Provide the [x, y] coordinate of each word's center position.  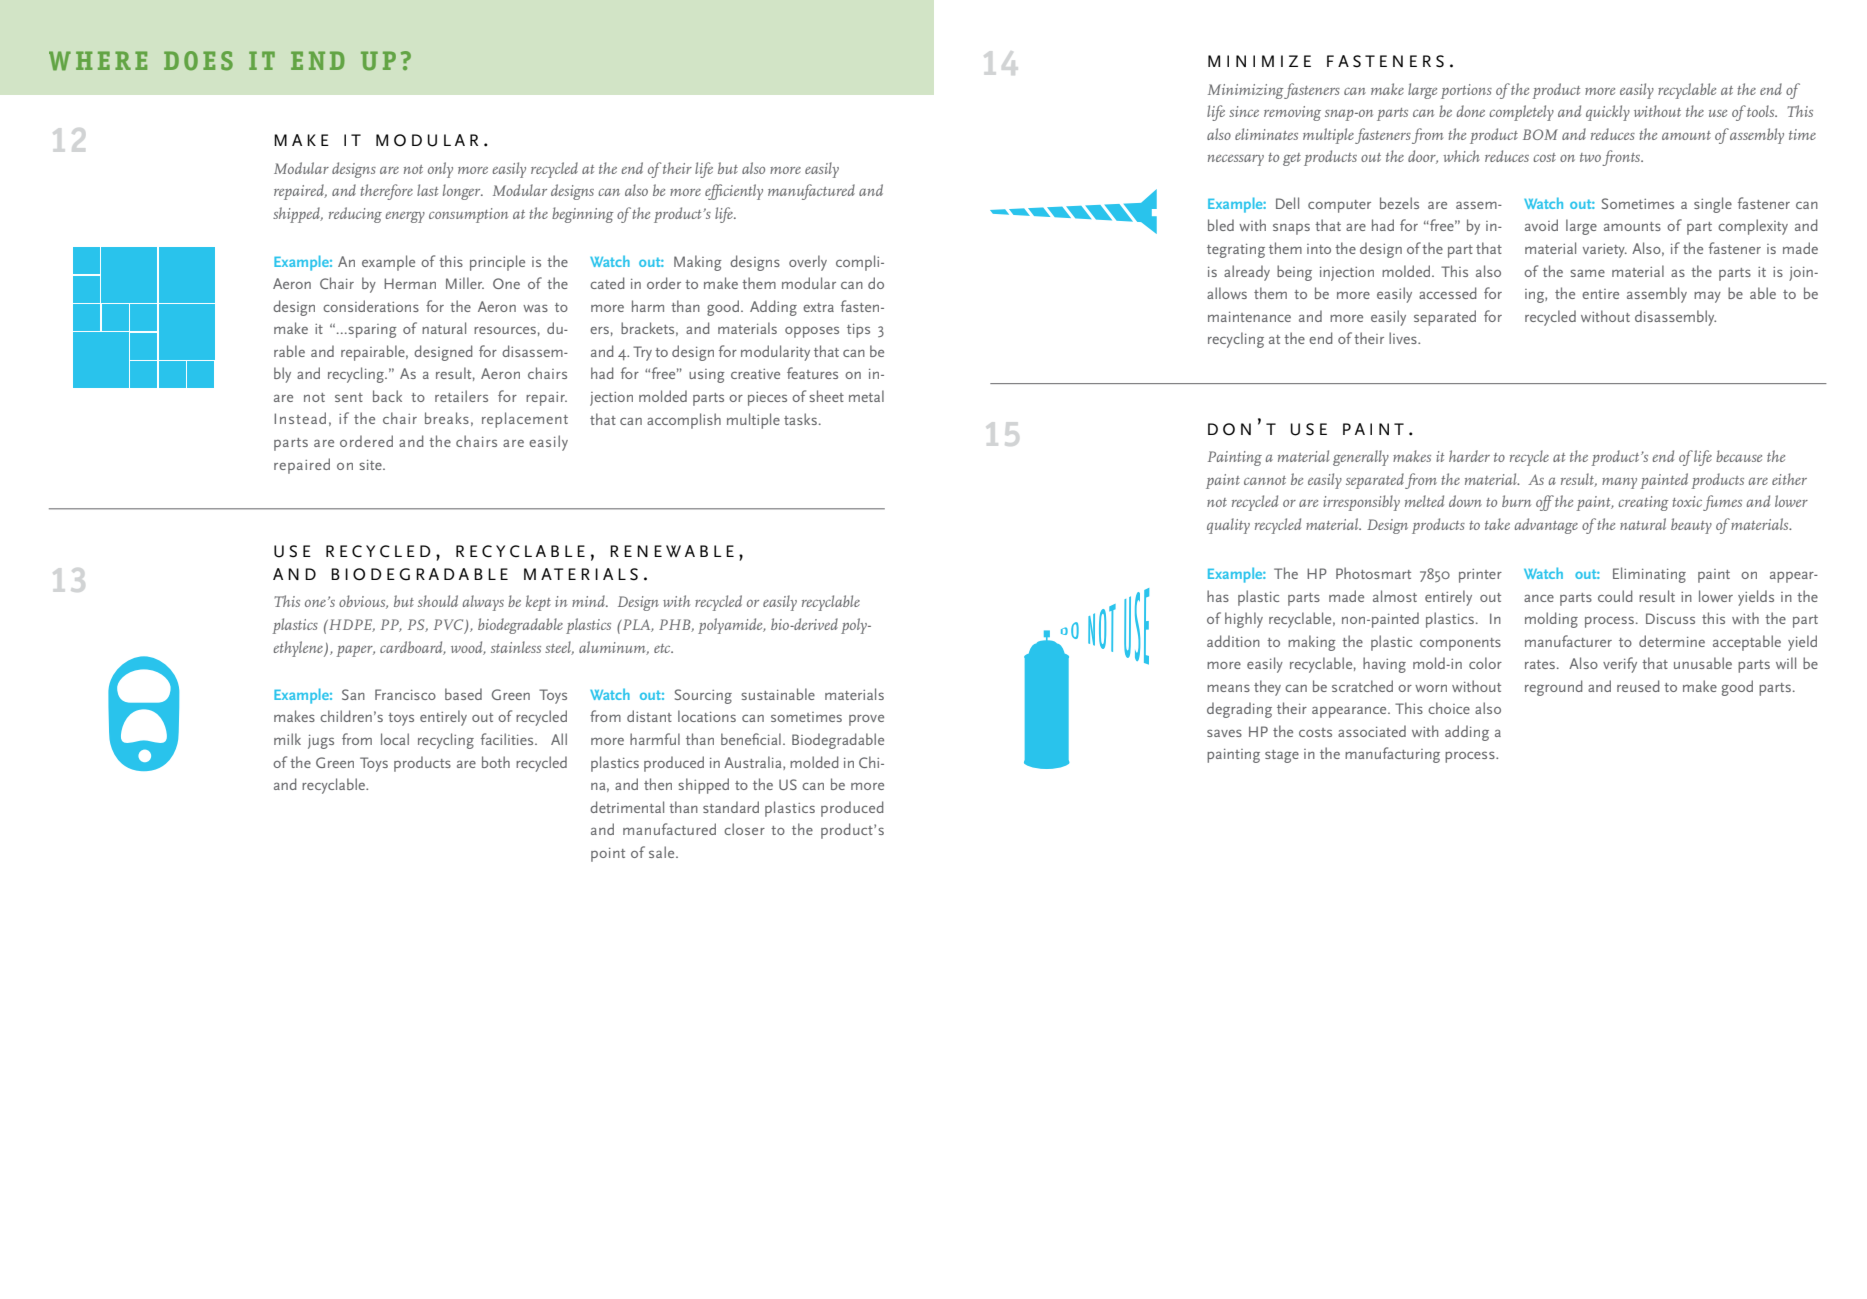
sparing [371, 331]
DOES [198, 61]
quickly [1608, 113]
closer [744, 829]
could [1615, 596]
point [608, 855]
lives [1404, 338]
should [438, 601]
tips [858, 331]
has [1218, 596]
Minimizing [1246, 91]
